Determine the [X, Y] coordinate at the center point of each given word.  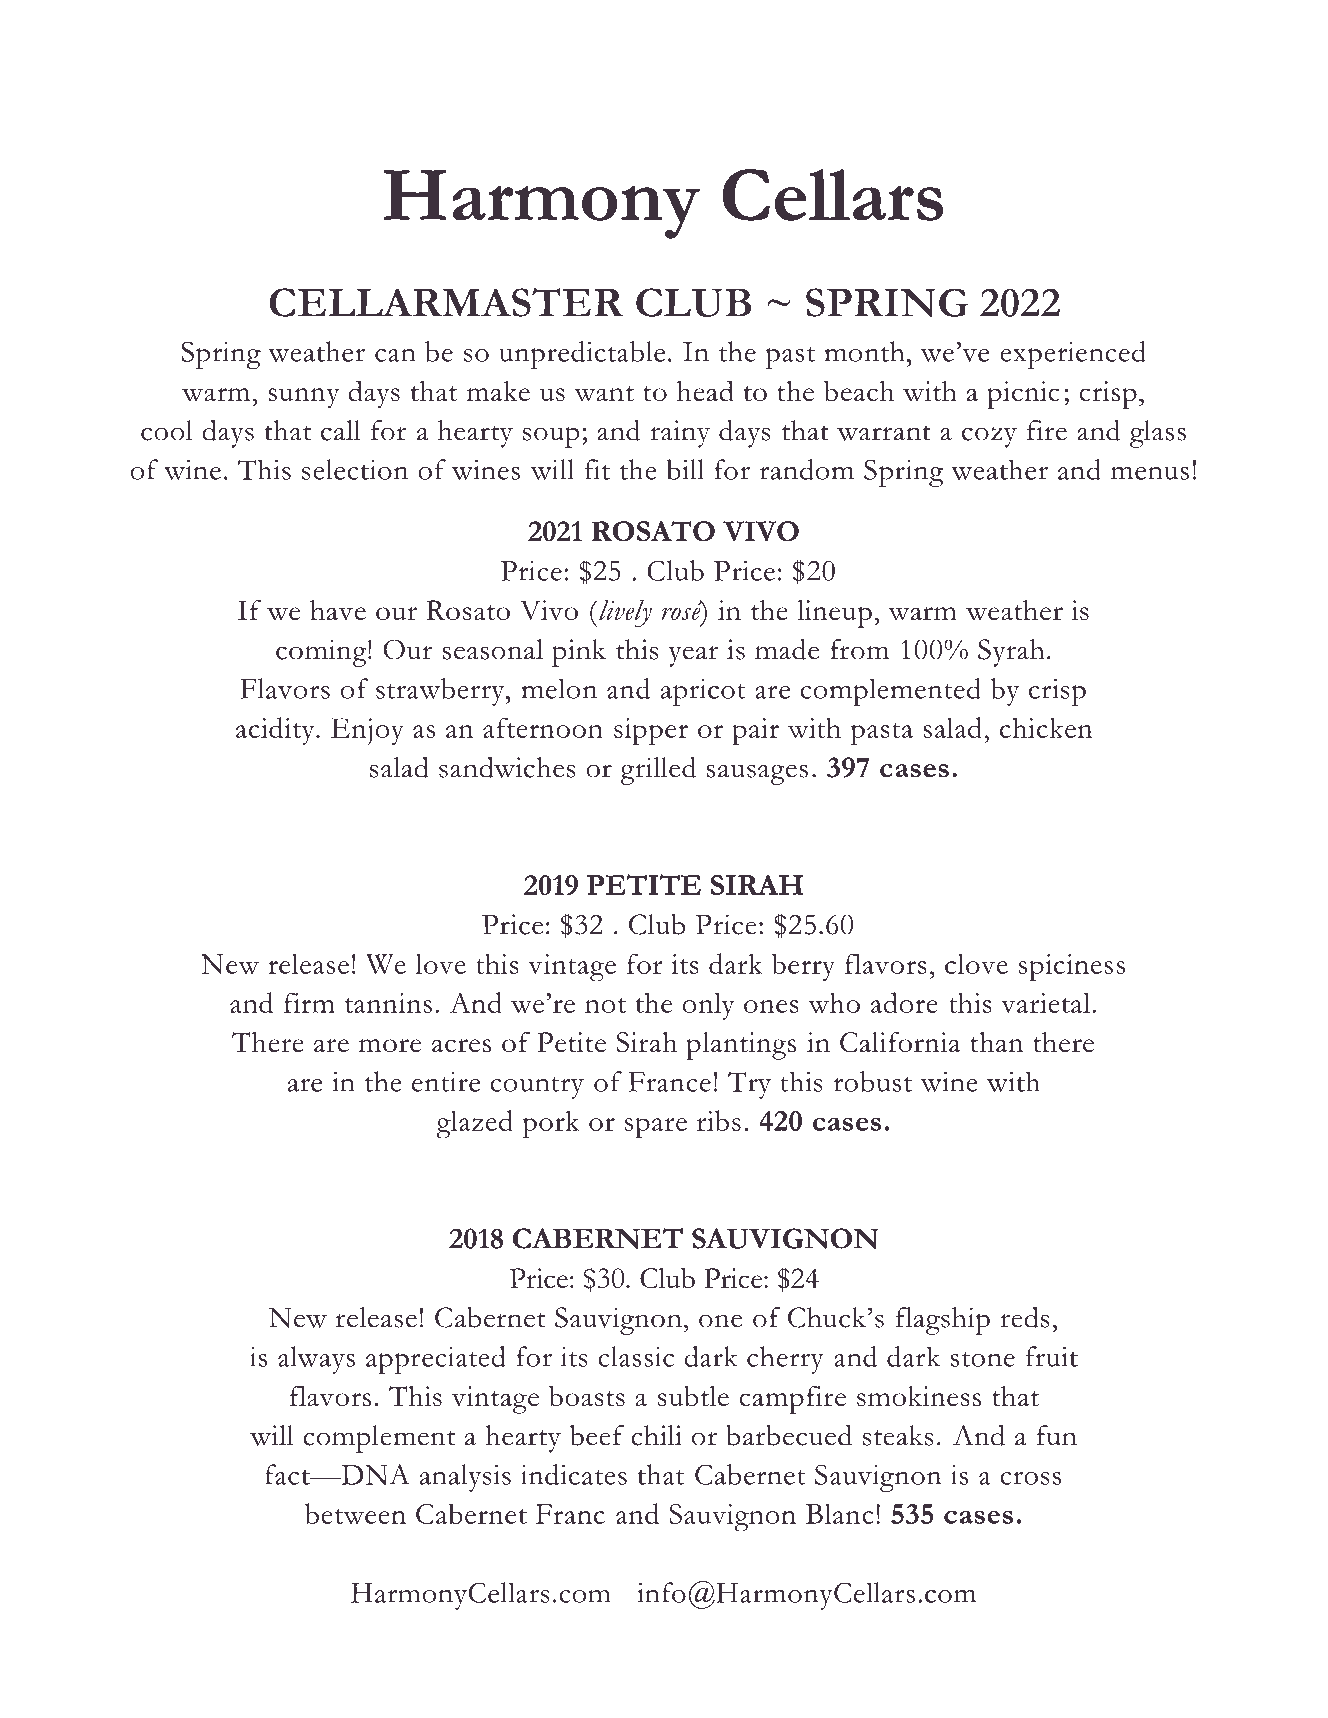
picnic [1023, 395]
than [996, 1042]
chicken [1046, 727]
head [705, 391]
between [355, 1513]
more [390, 1045]
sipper [651, 732]
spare [656, 1128]
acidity [276, 731]
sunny [304, 398]
